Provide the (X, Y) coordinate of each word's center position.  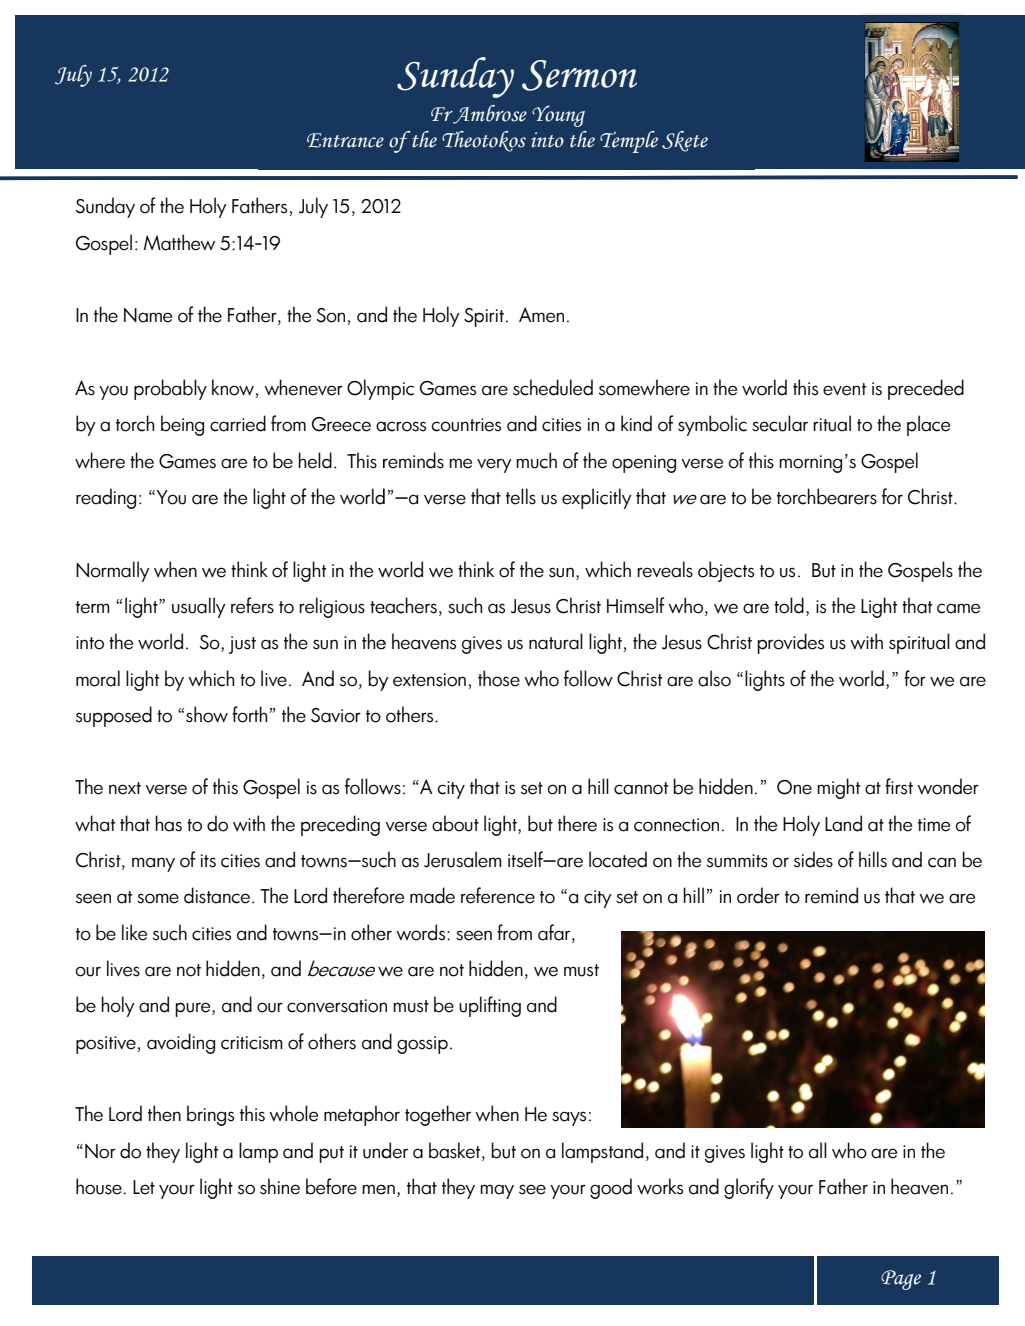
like (134, 932)
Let (144, 1187)
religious (332, 607)
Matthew (179, 242)
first (899, 786)
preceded (926, 389)
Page (901, 1280)
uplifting (490, 1006)
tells (521, 496)
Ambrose (489, 114)
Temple (629, 142)
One (794, 787)
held (315, 460)
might (838, 788)
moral (98, 678)
